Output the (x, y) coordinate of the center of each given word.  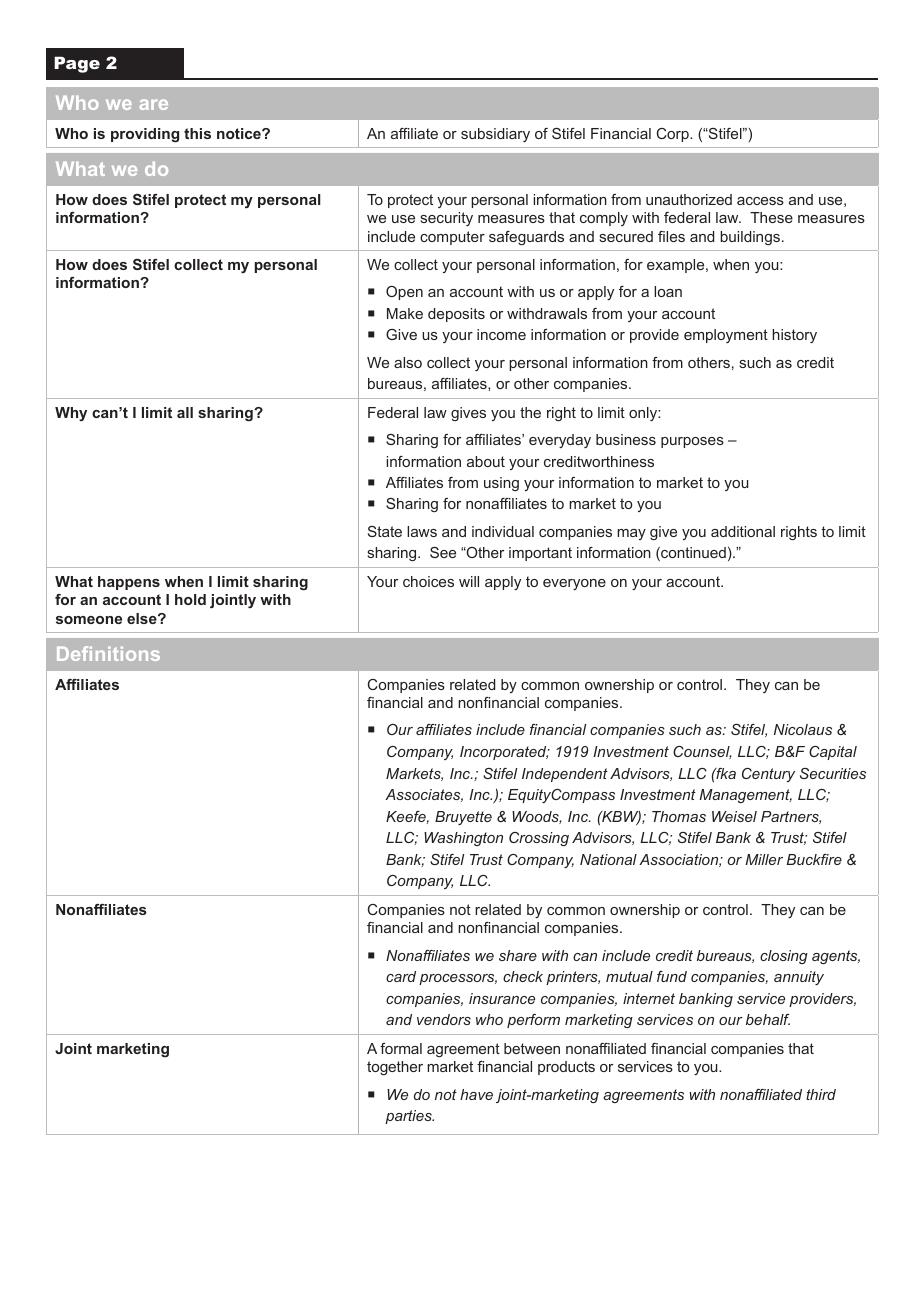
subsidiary (495, 135)
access (760, 201)
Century (768, 775)
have (476, 1094)
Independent (565, 775)
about (486, 461)
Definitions (108, 653)
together (395, 1068)
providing (145, 135)
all (185, 412)
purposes (692, 442)
